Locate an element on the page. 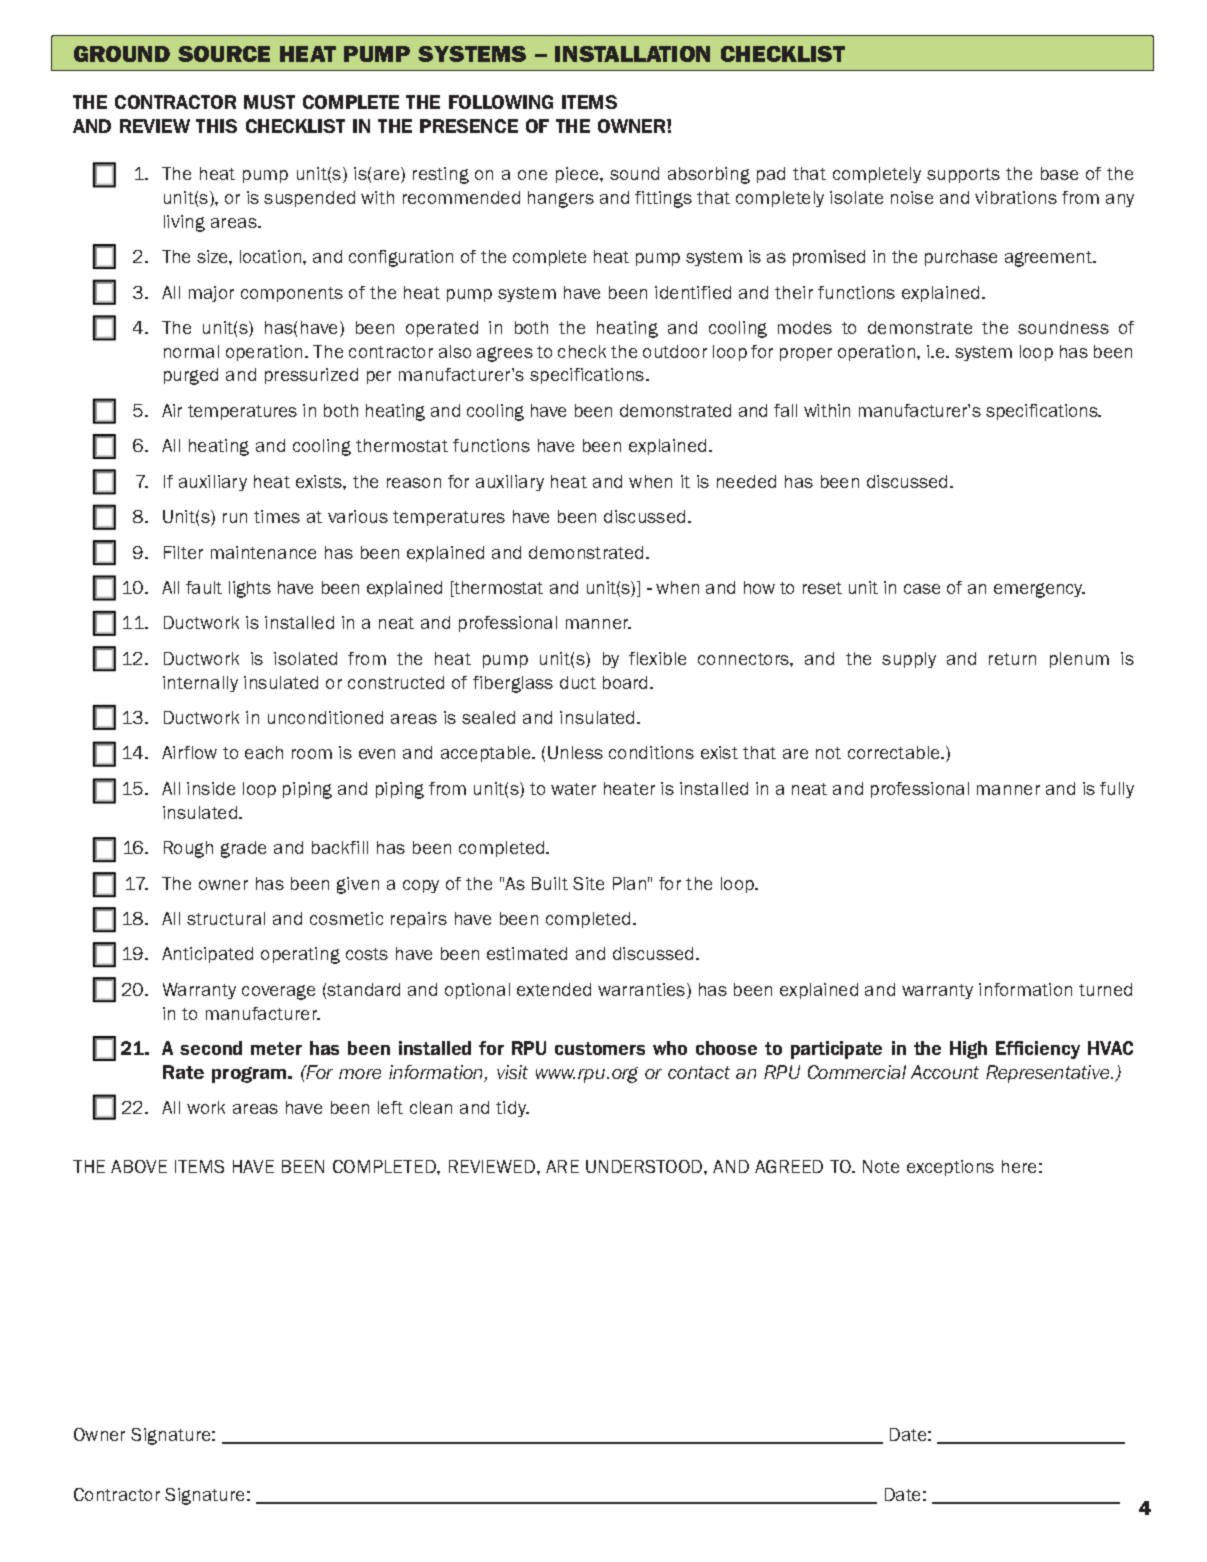 This page has height=1562, width=1207. here is located at coordinates (1019, 1166).
